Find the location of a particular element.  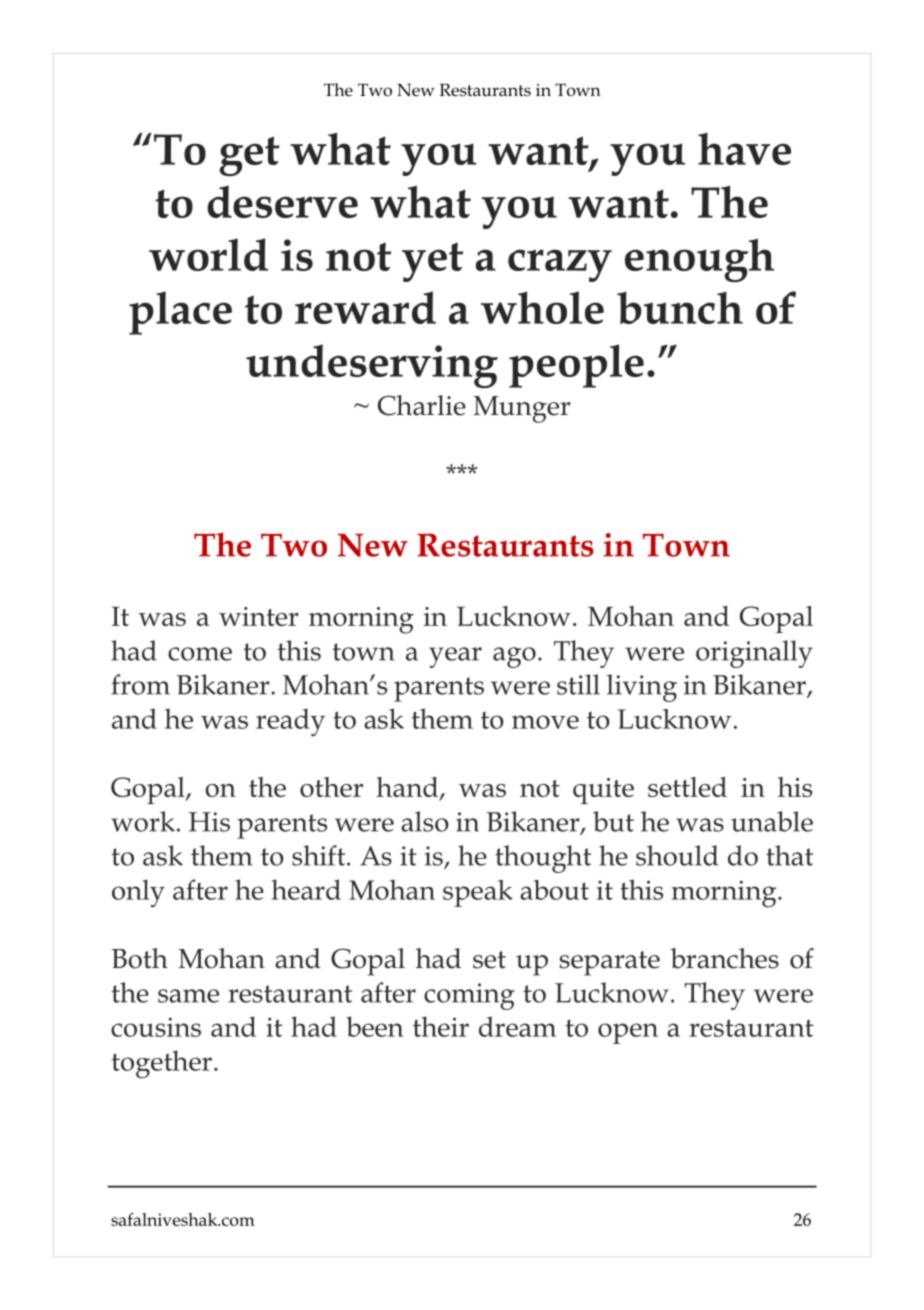

open is located at coordinates (628, 1033).
